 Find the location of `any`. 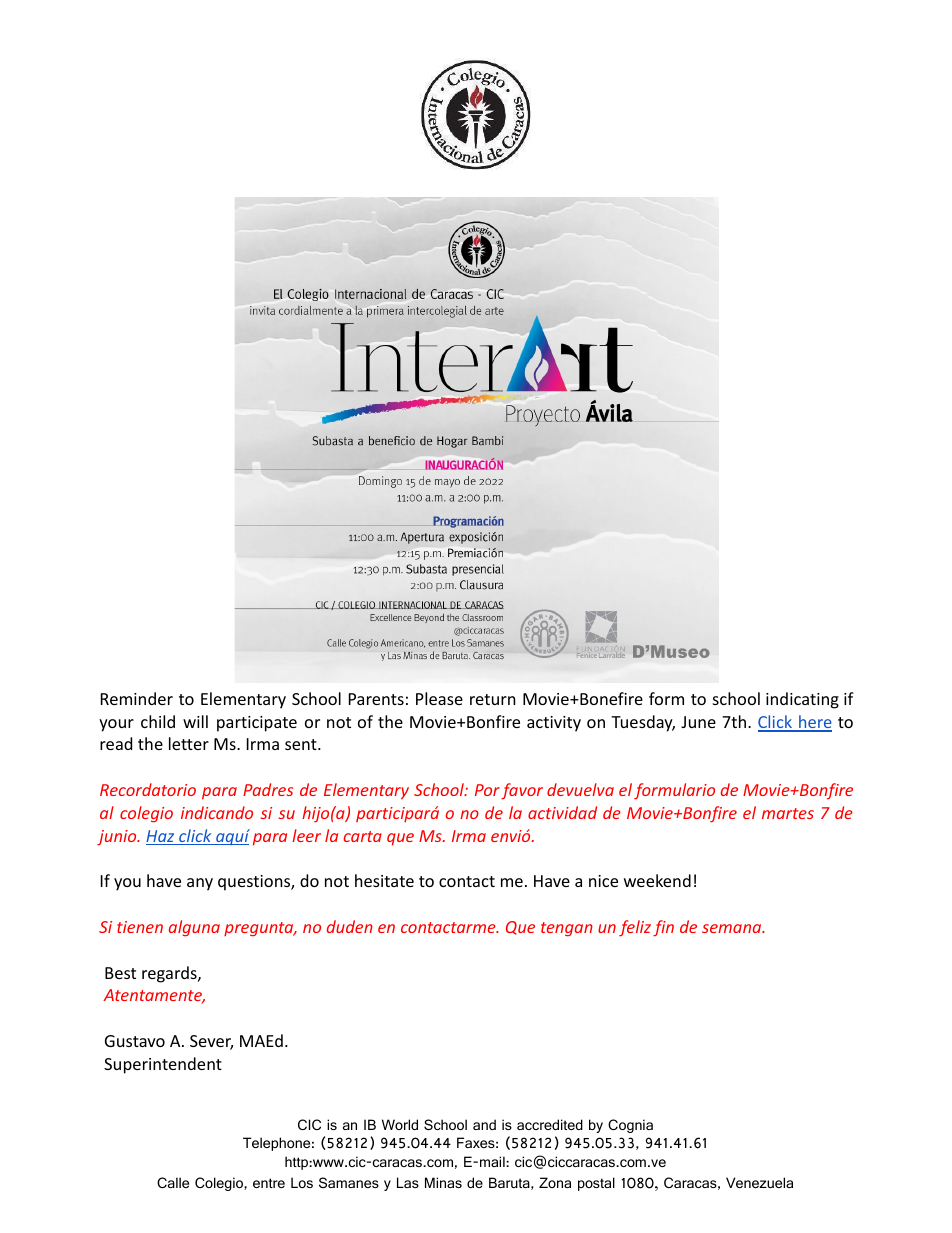

any is located at coordinates (200, 884).
